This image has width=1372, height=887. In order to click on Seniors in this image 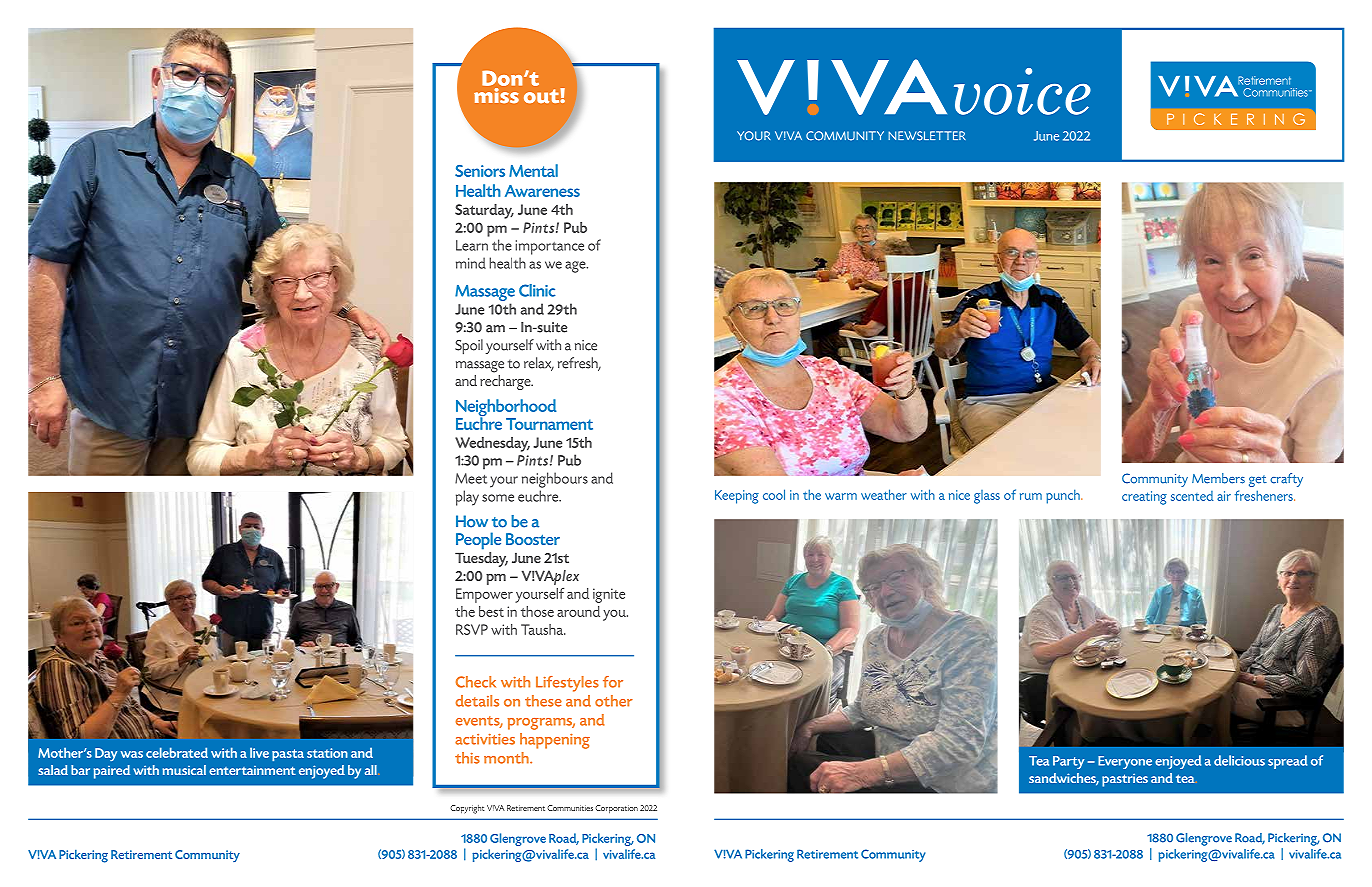, I will do `click(480, 171)`.
